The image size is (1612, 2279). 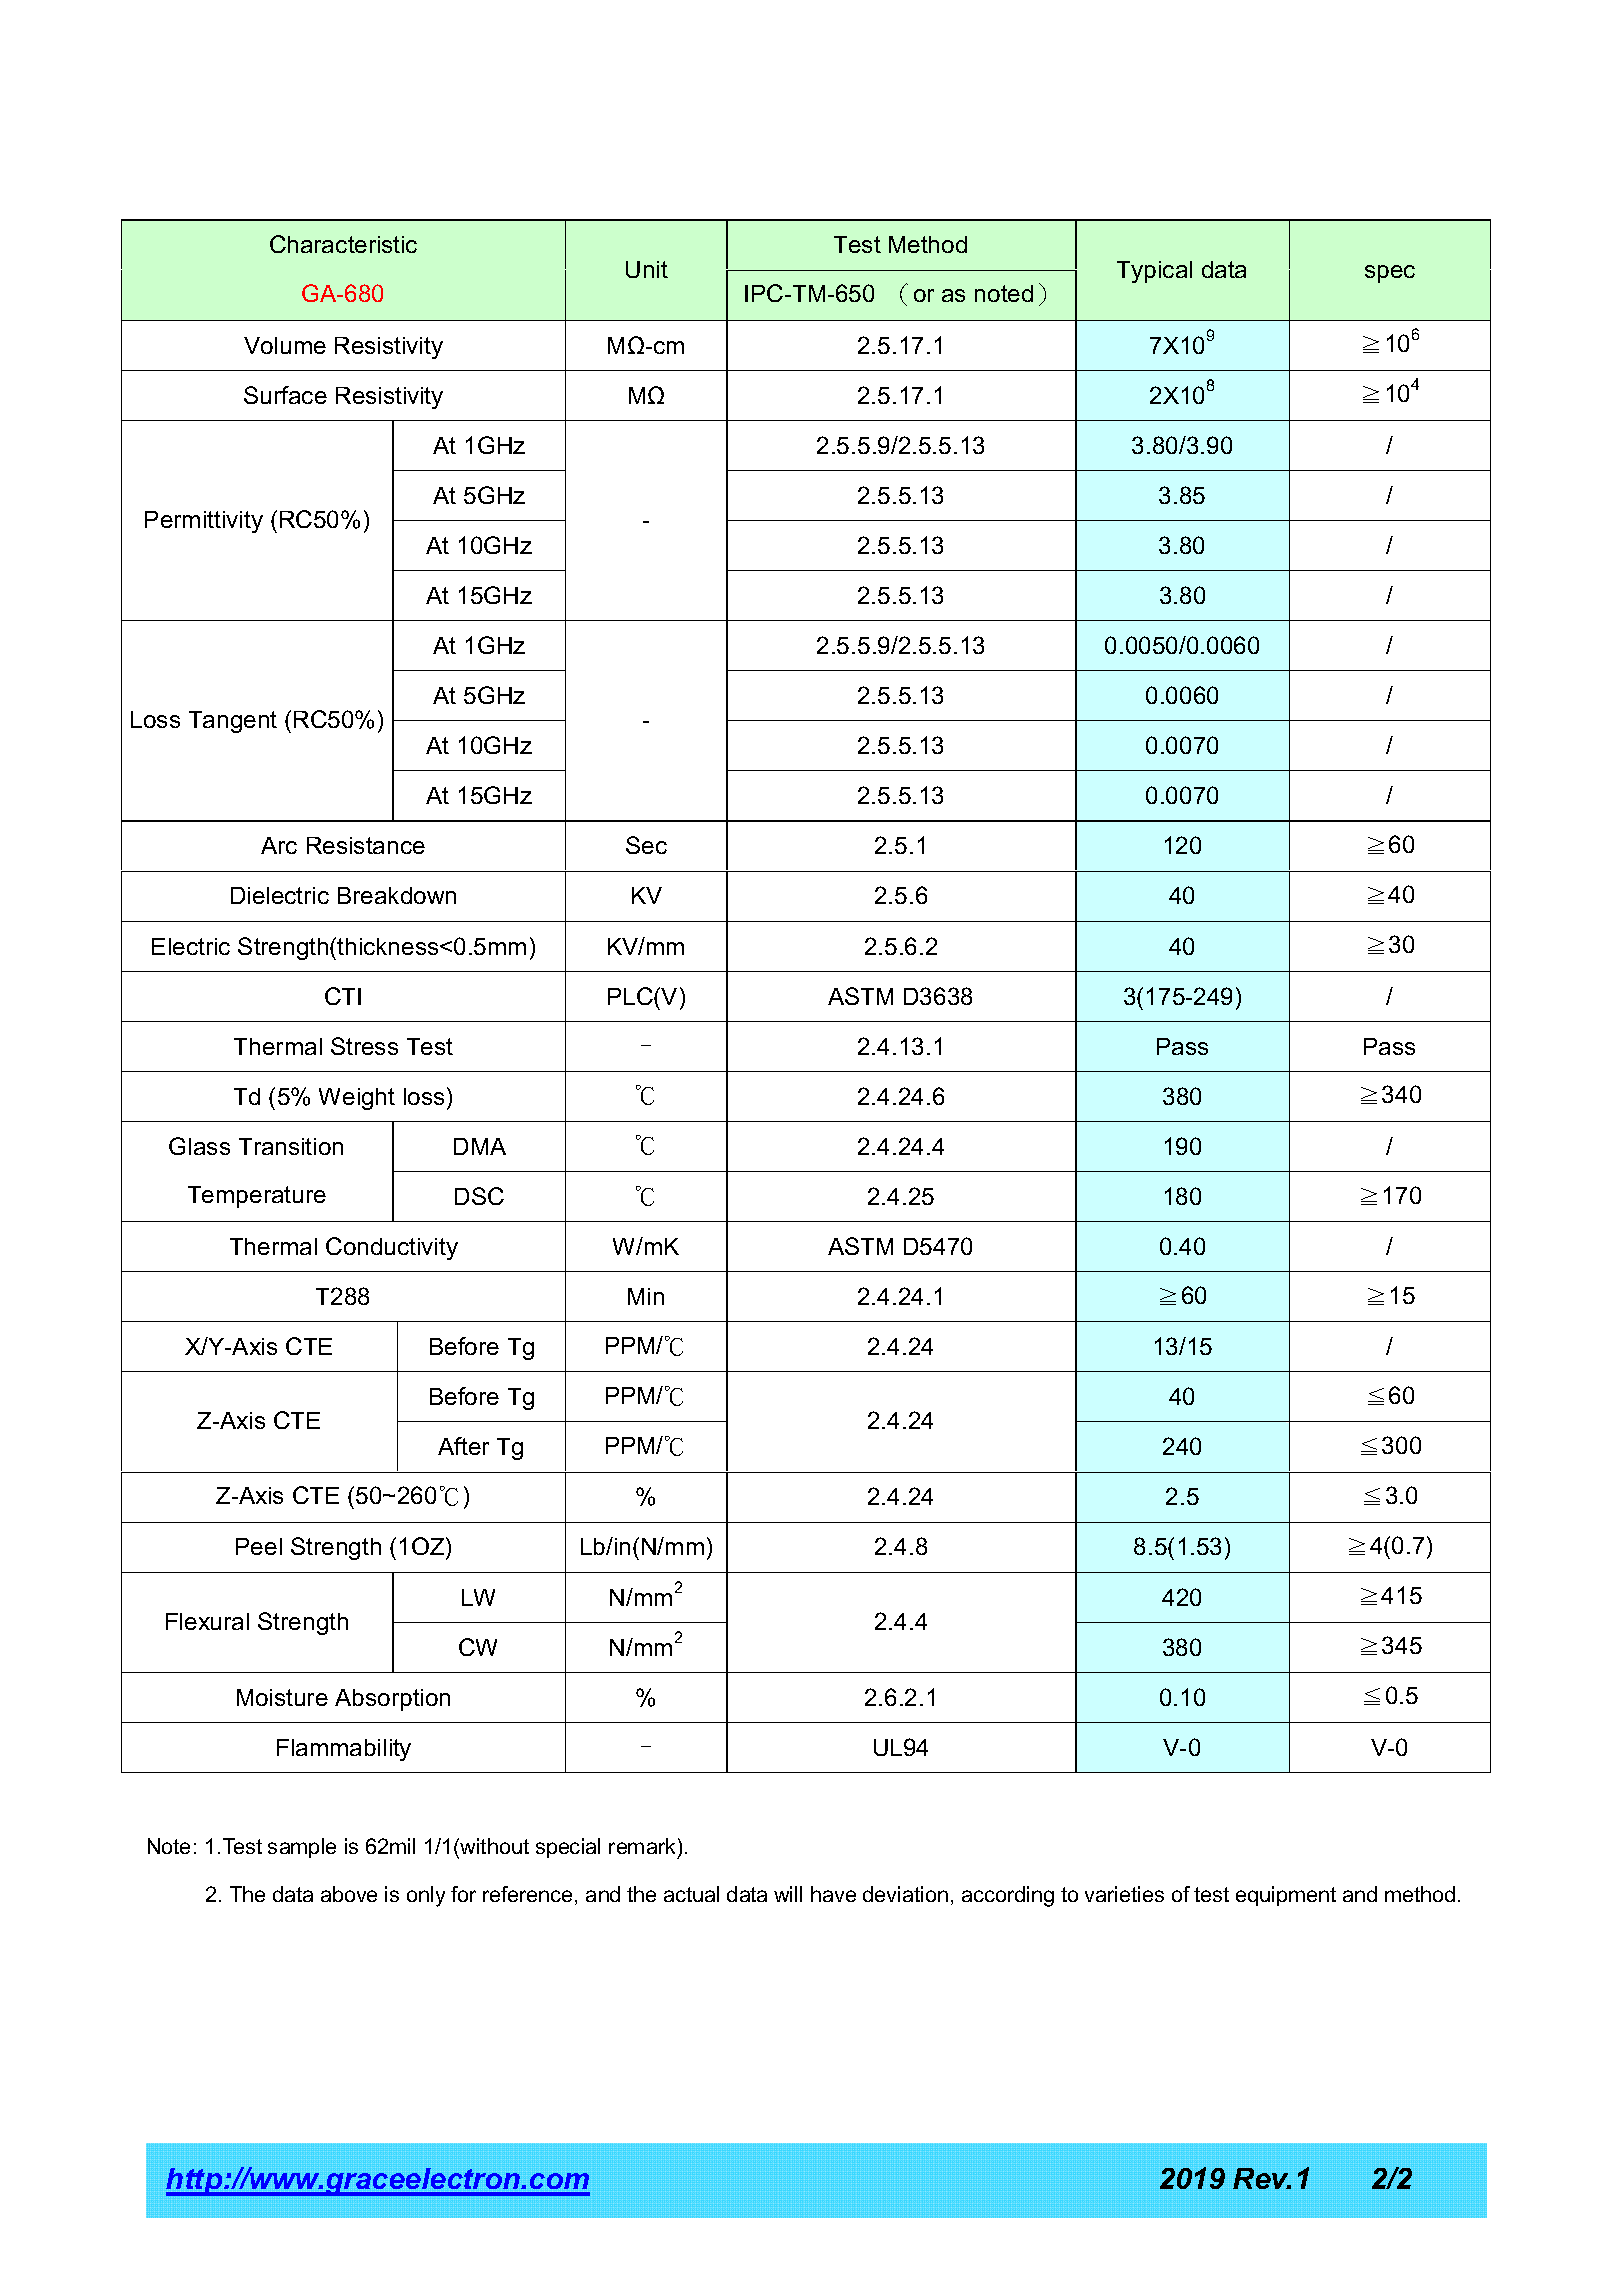 What do you see at coordinates (233, 722) in the document?
I see `Tangent` at bounding box center [233, 722].
